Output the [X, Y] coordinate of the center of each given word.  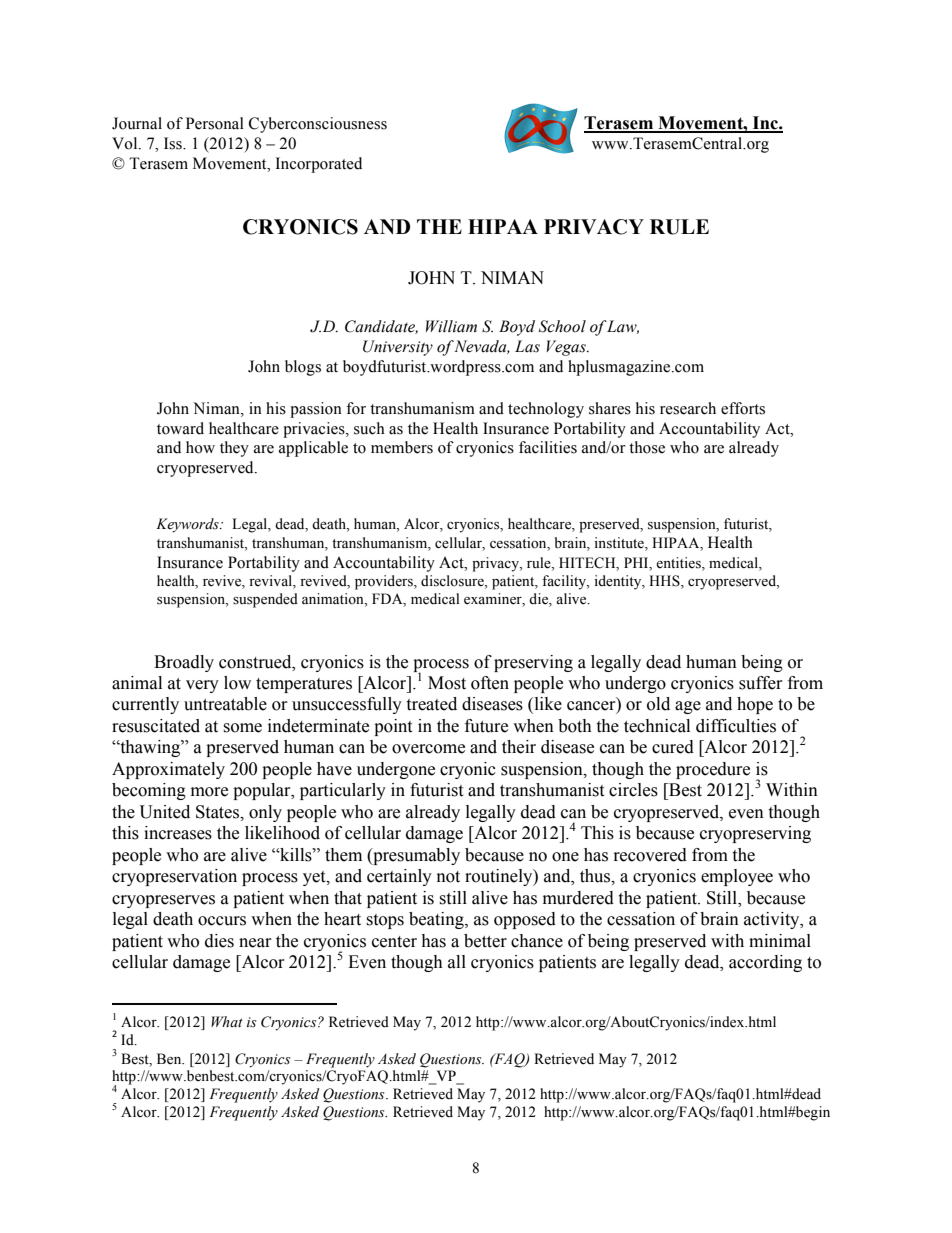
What [227, 1021]
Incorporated [319, 165]
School [562, 326]
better [485, 941]
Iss [174, 143]
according [765, 963]
